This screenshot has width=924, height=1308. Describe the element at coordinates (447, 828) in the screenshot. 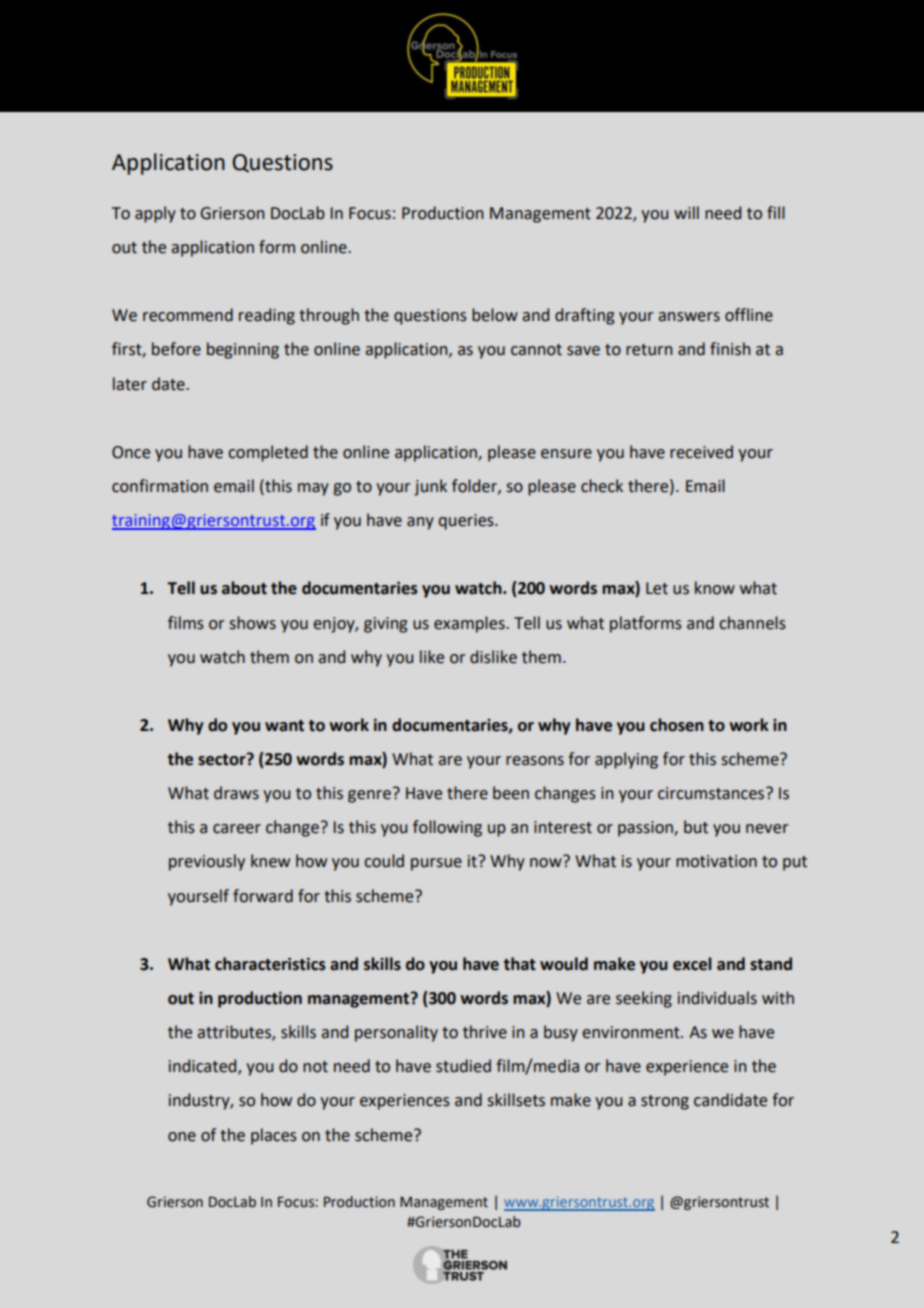

I see `following` at that location.
